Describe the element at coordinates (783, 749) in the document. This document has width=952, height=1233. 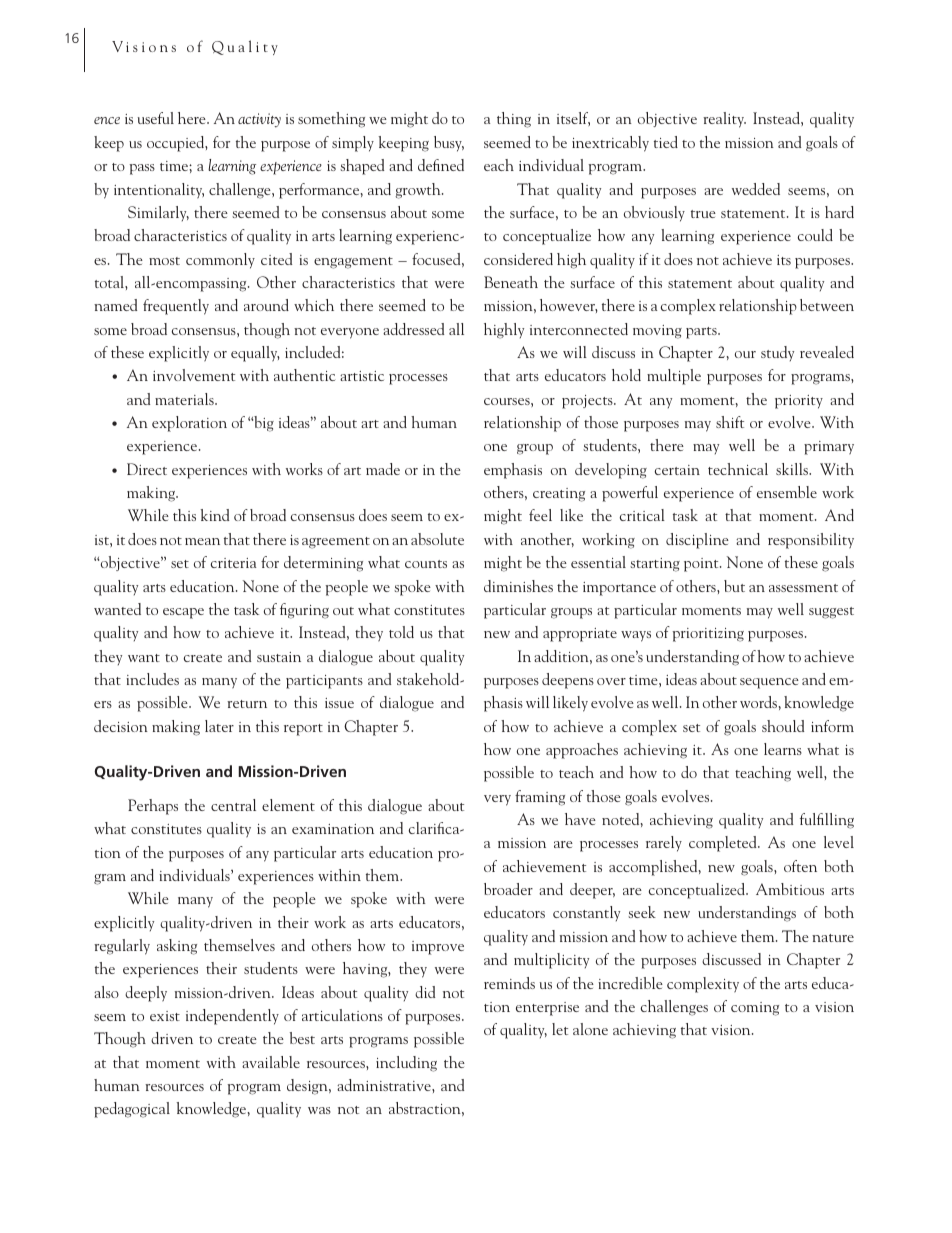
I see `learns` at that location.
